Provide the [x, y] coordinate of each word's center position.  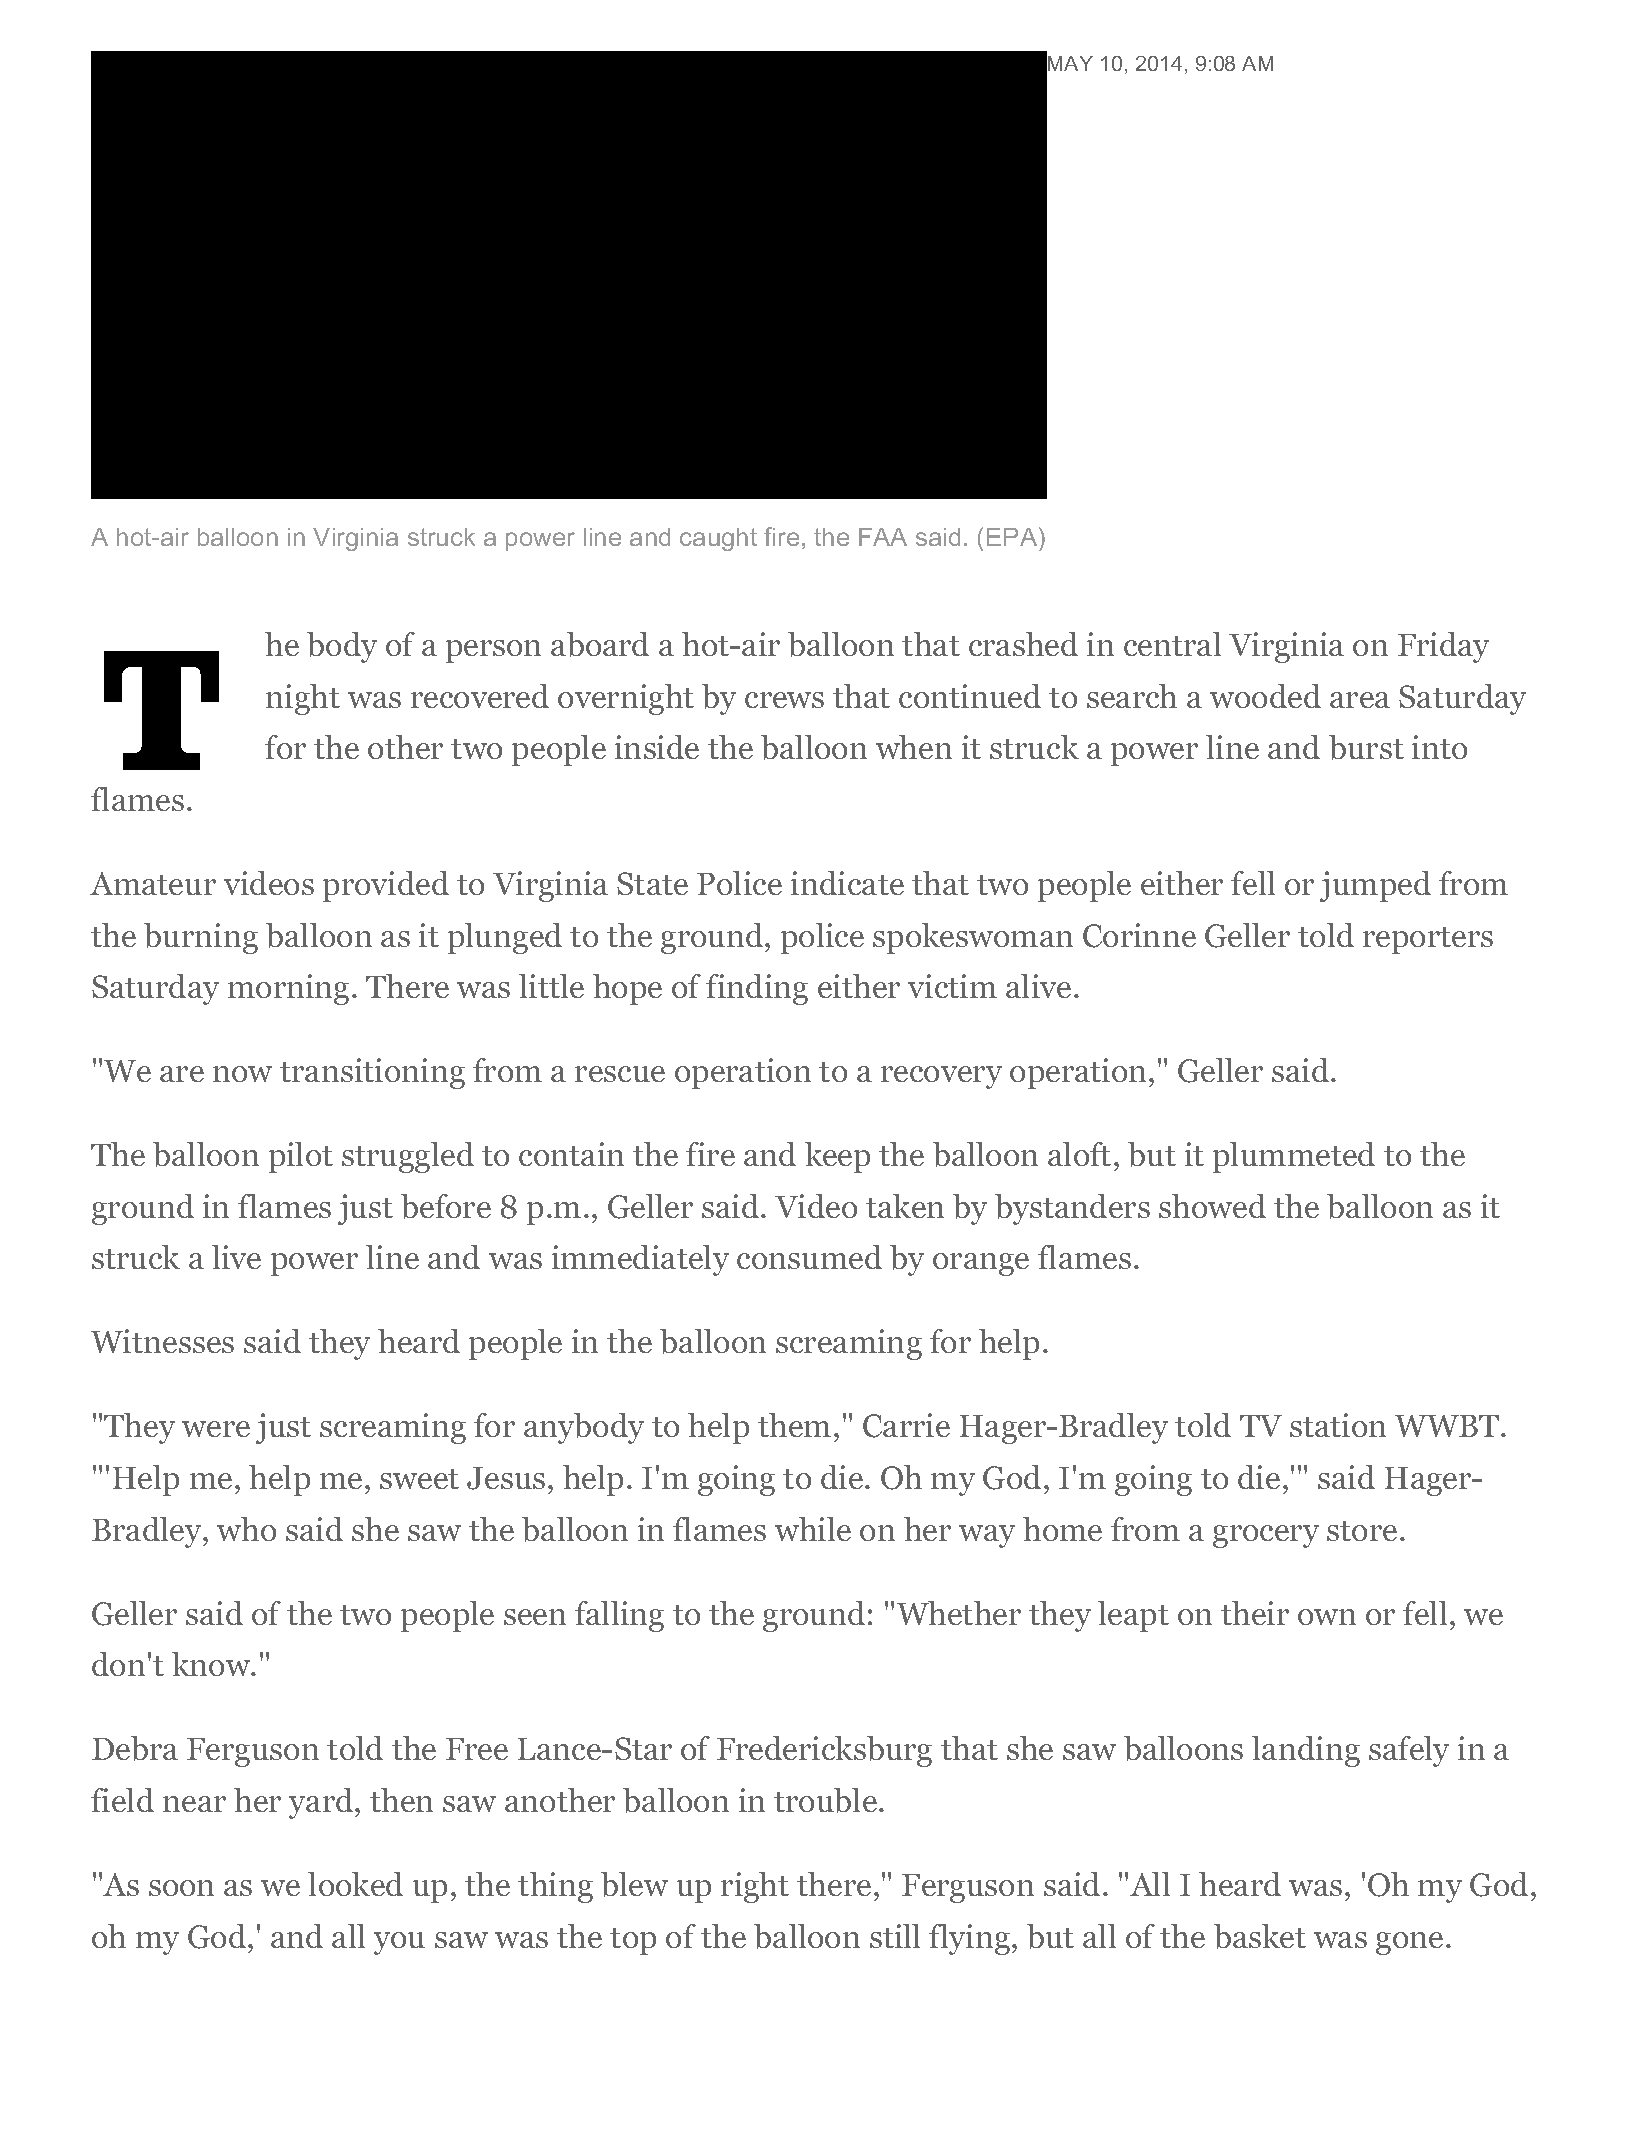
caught [718, 539]
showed [1212, 1206]
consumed [809, 1257]
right [755, 1887]
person [493, 651]
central [1172, 644]
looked [355, 1884]
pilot [301, 1157]
